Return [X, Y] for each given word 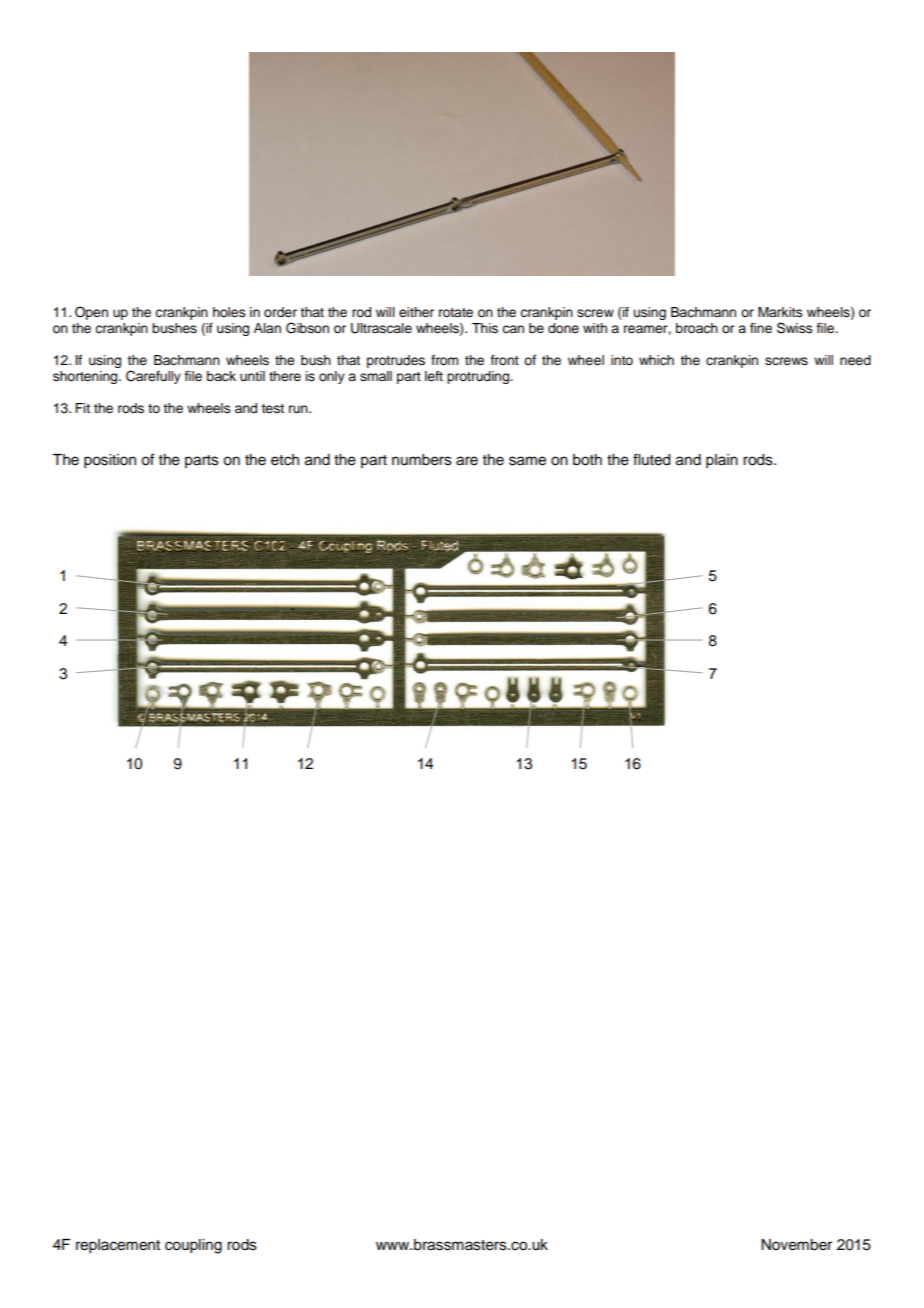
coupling [193, 1246]
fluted [651, 459]
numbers [422, 460]
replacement [118, 1246]
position [110, 461]
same [527, 461]
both [587, 460]
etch [285, 460]
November [796, 1245]
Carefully [153, 377]
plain [722, 461]
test [272, 408]
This [485, 328]
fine [761, 328]
